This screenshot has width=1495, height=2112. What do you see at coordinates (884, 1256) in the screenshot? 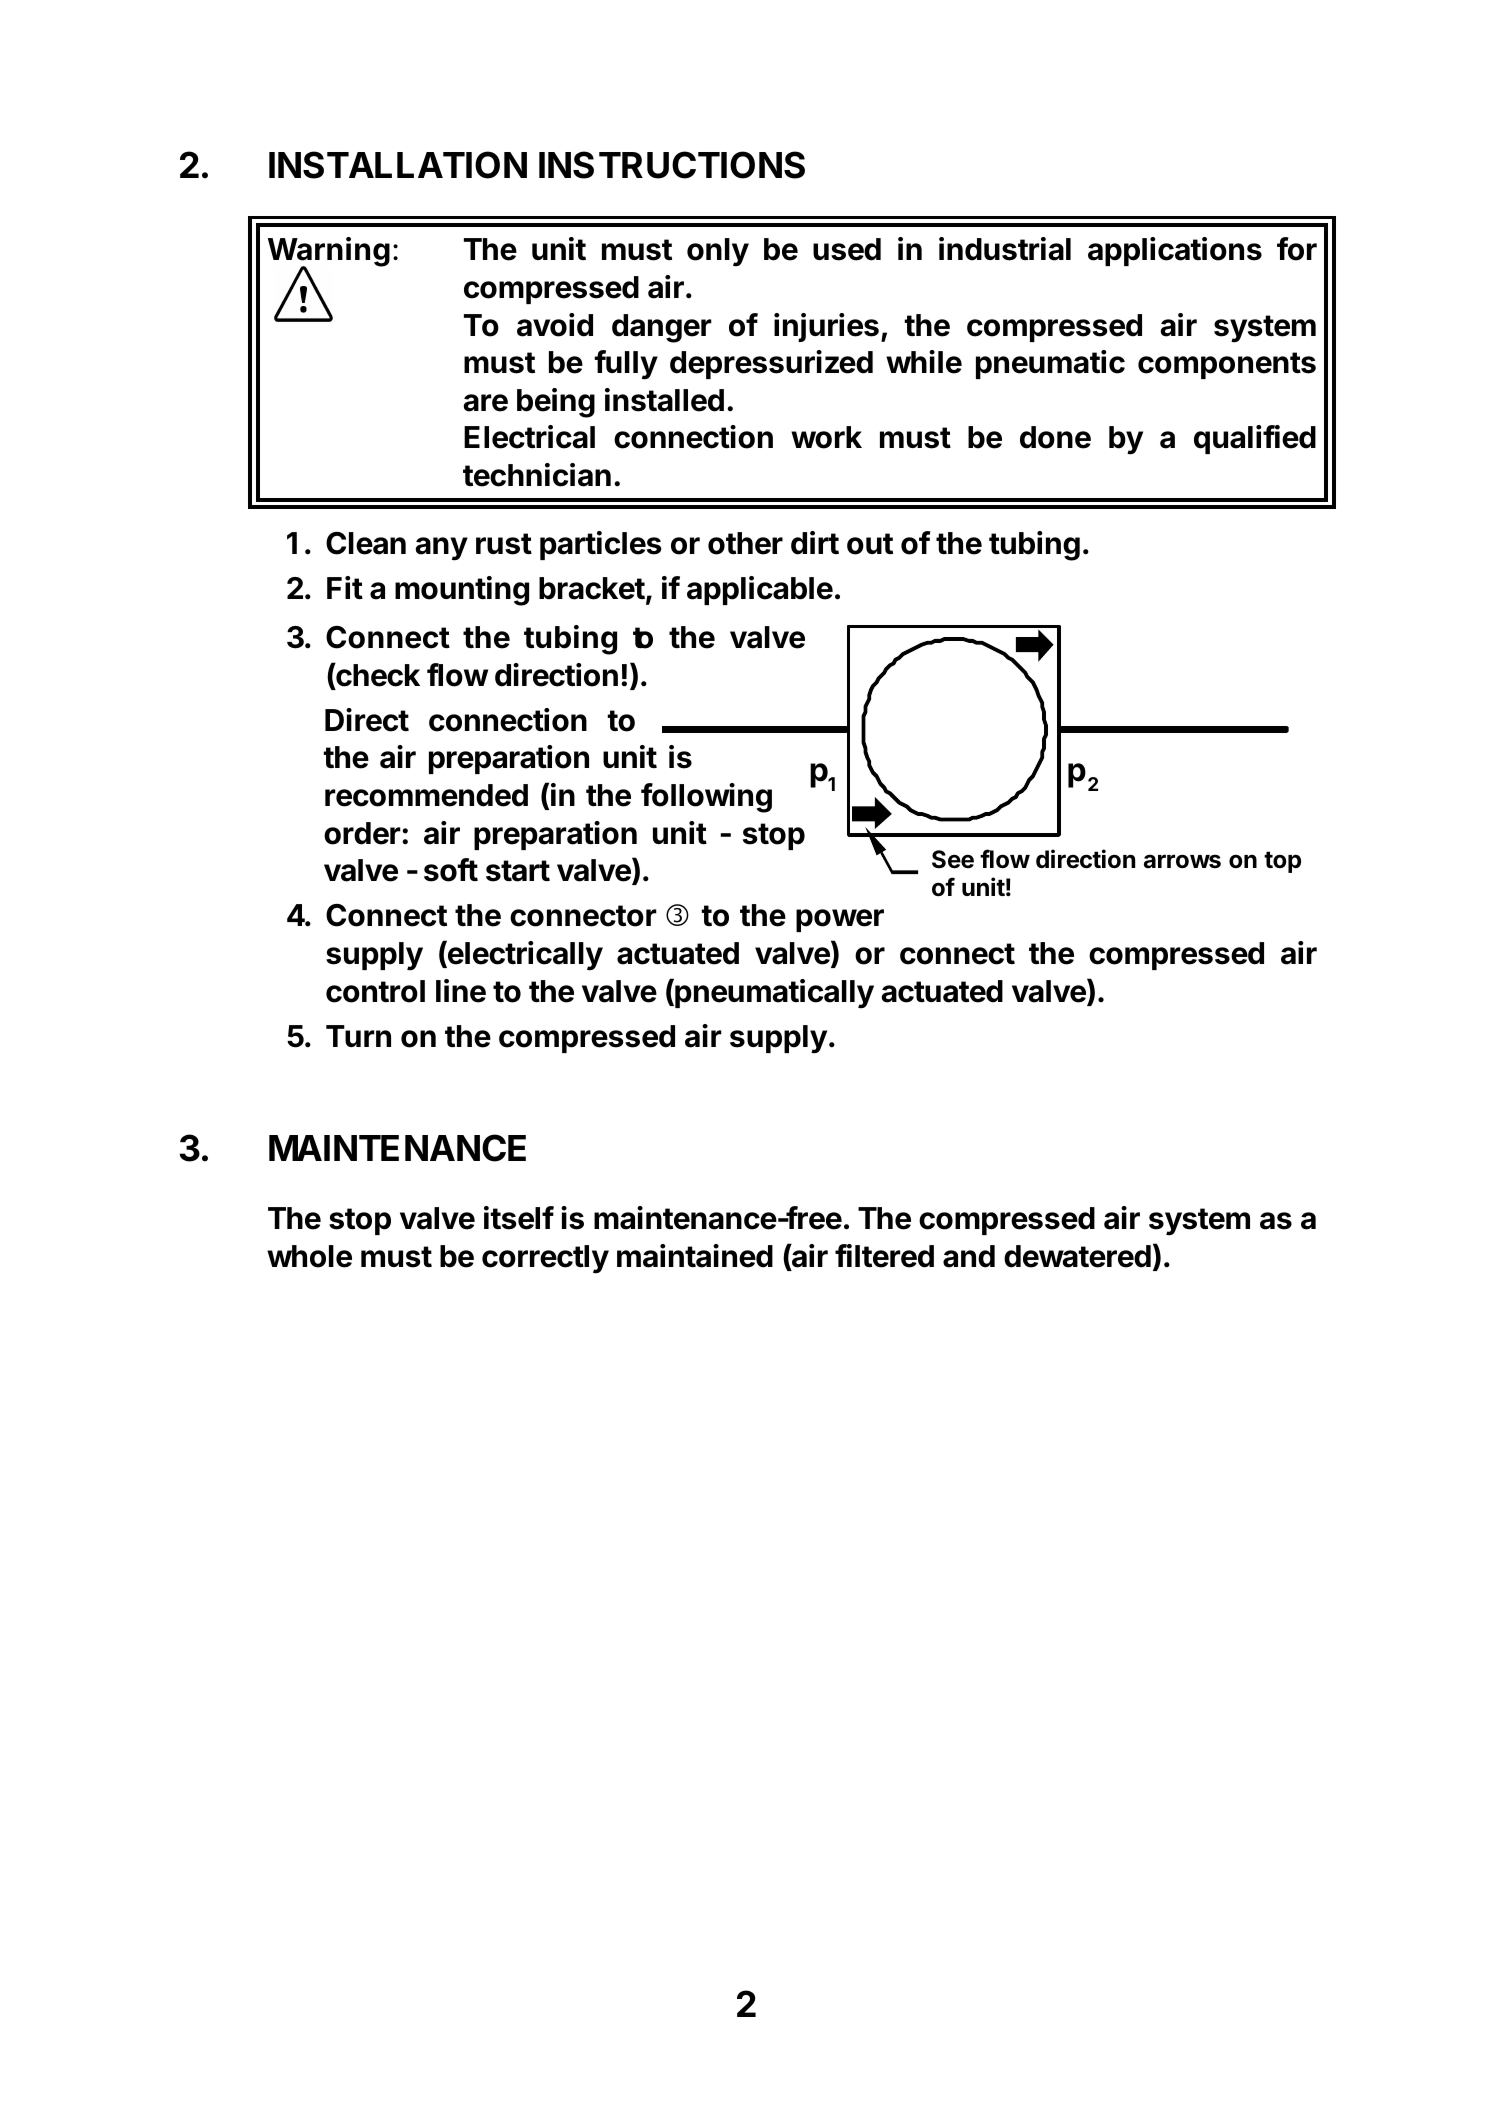
I see `filtered` at bounding box center [884, 1256].
